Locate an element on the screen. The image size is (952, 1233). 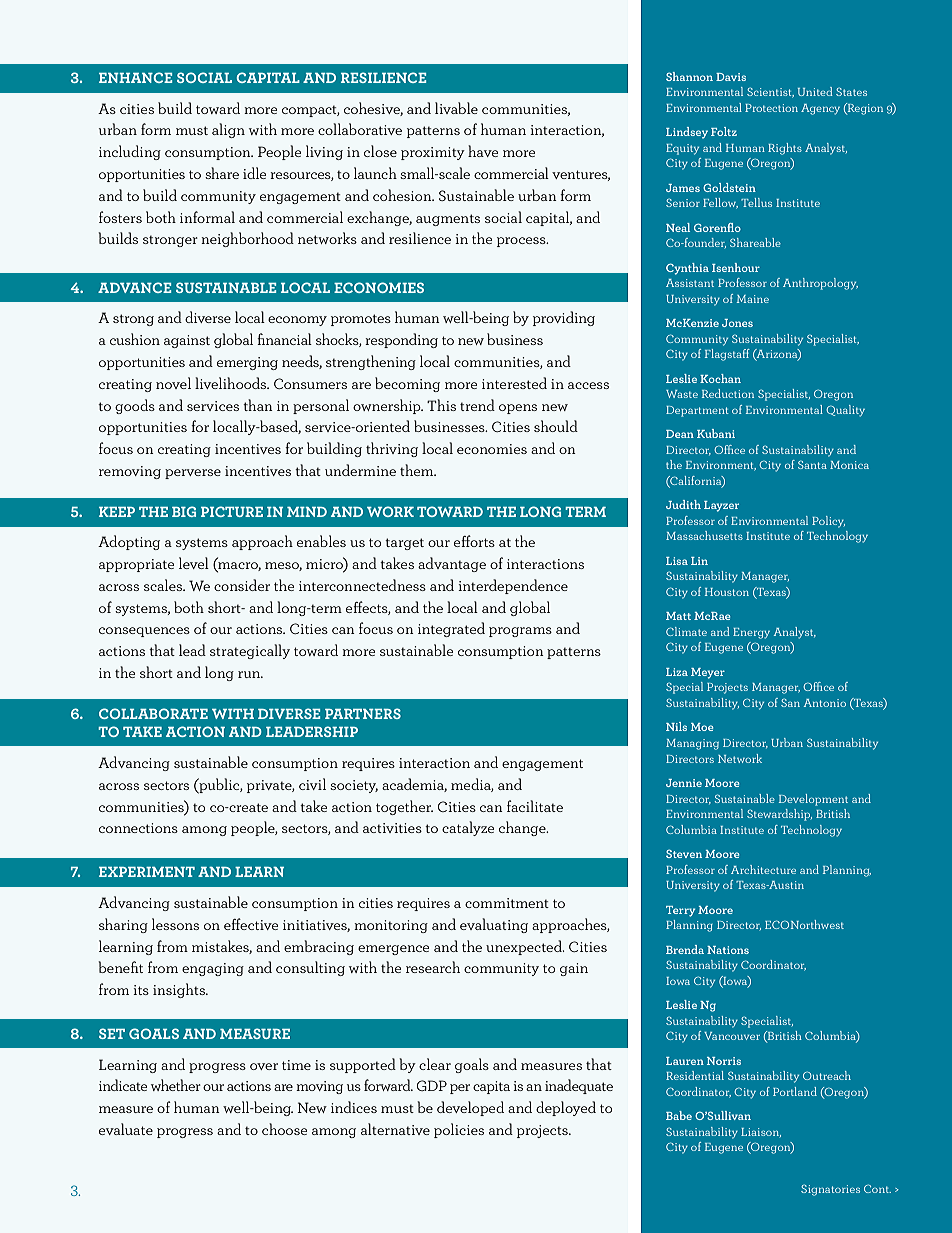
livable is located at coordinates (456, 108).
